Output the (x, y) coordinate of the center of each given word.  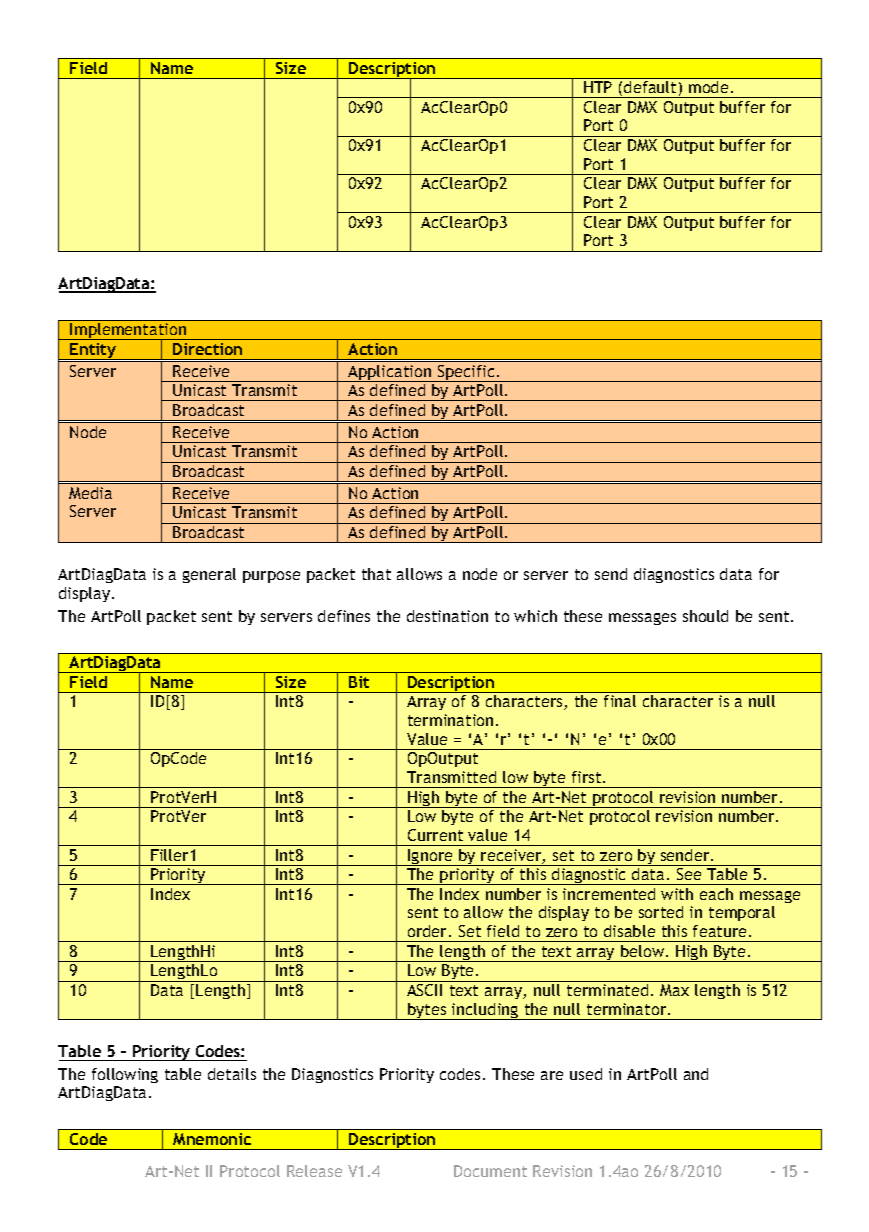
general (209, 575)
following (125, 1075)
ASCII (424, 990)
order (429, 931)
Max (674, 990)
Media (90, 493)
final (620, 701)
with (677, 894)
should (705, 616)
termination (450, 720)
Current (435, 835)
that (376, 574)
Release (314, 1171)
